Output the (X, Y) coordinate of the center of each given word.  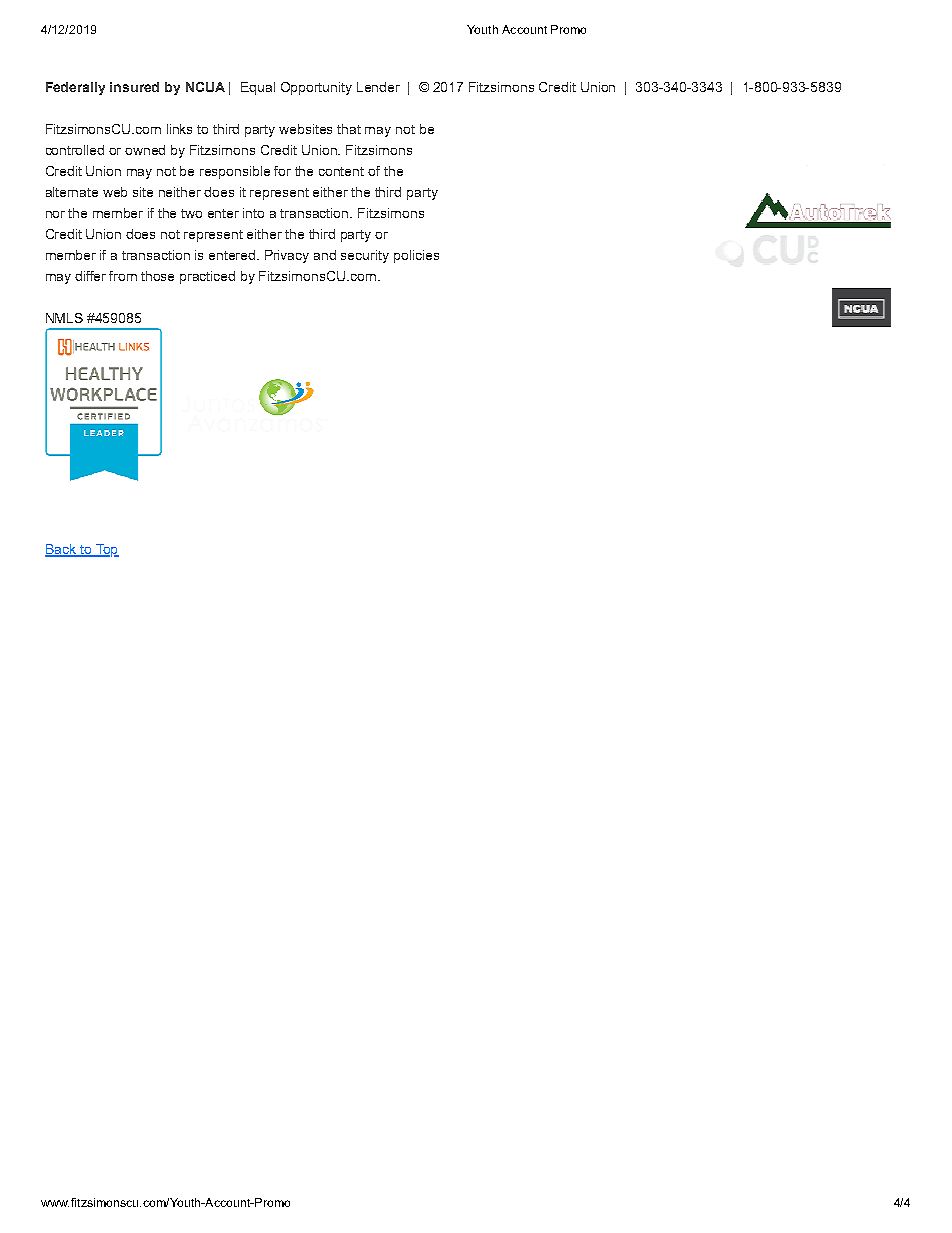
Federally (75, 88)
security (365, 256)
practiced (207, 277)
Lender (378, 87)
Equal (258, 88)
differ (90, 276)
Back (62, 550)
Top (106, 550)
